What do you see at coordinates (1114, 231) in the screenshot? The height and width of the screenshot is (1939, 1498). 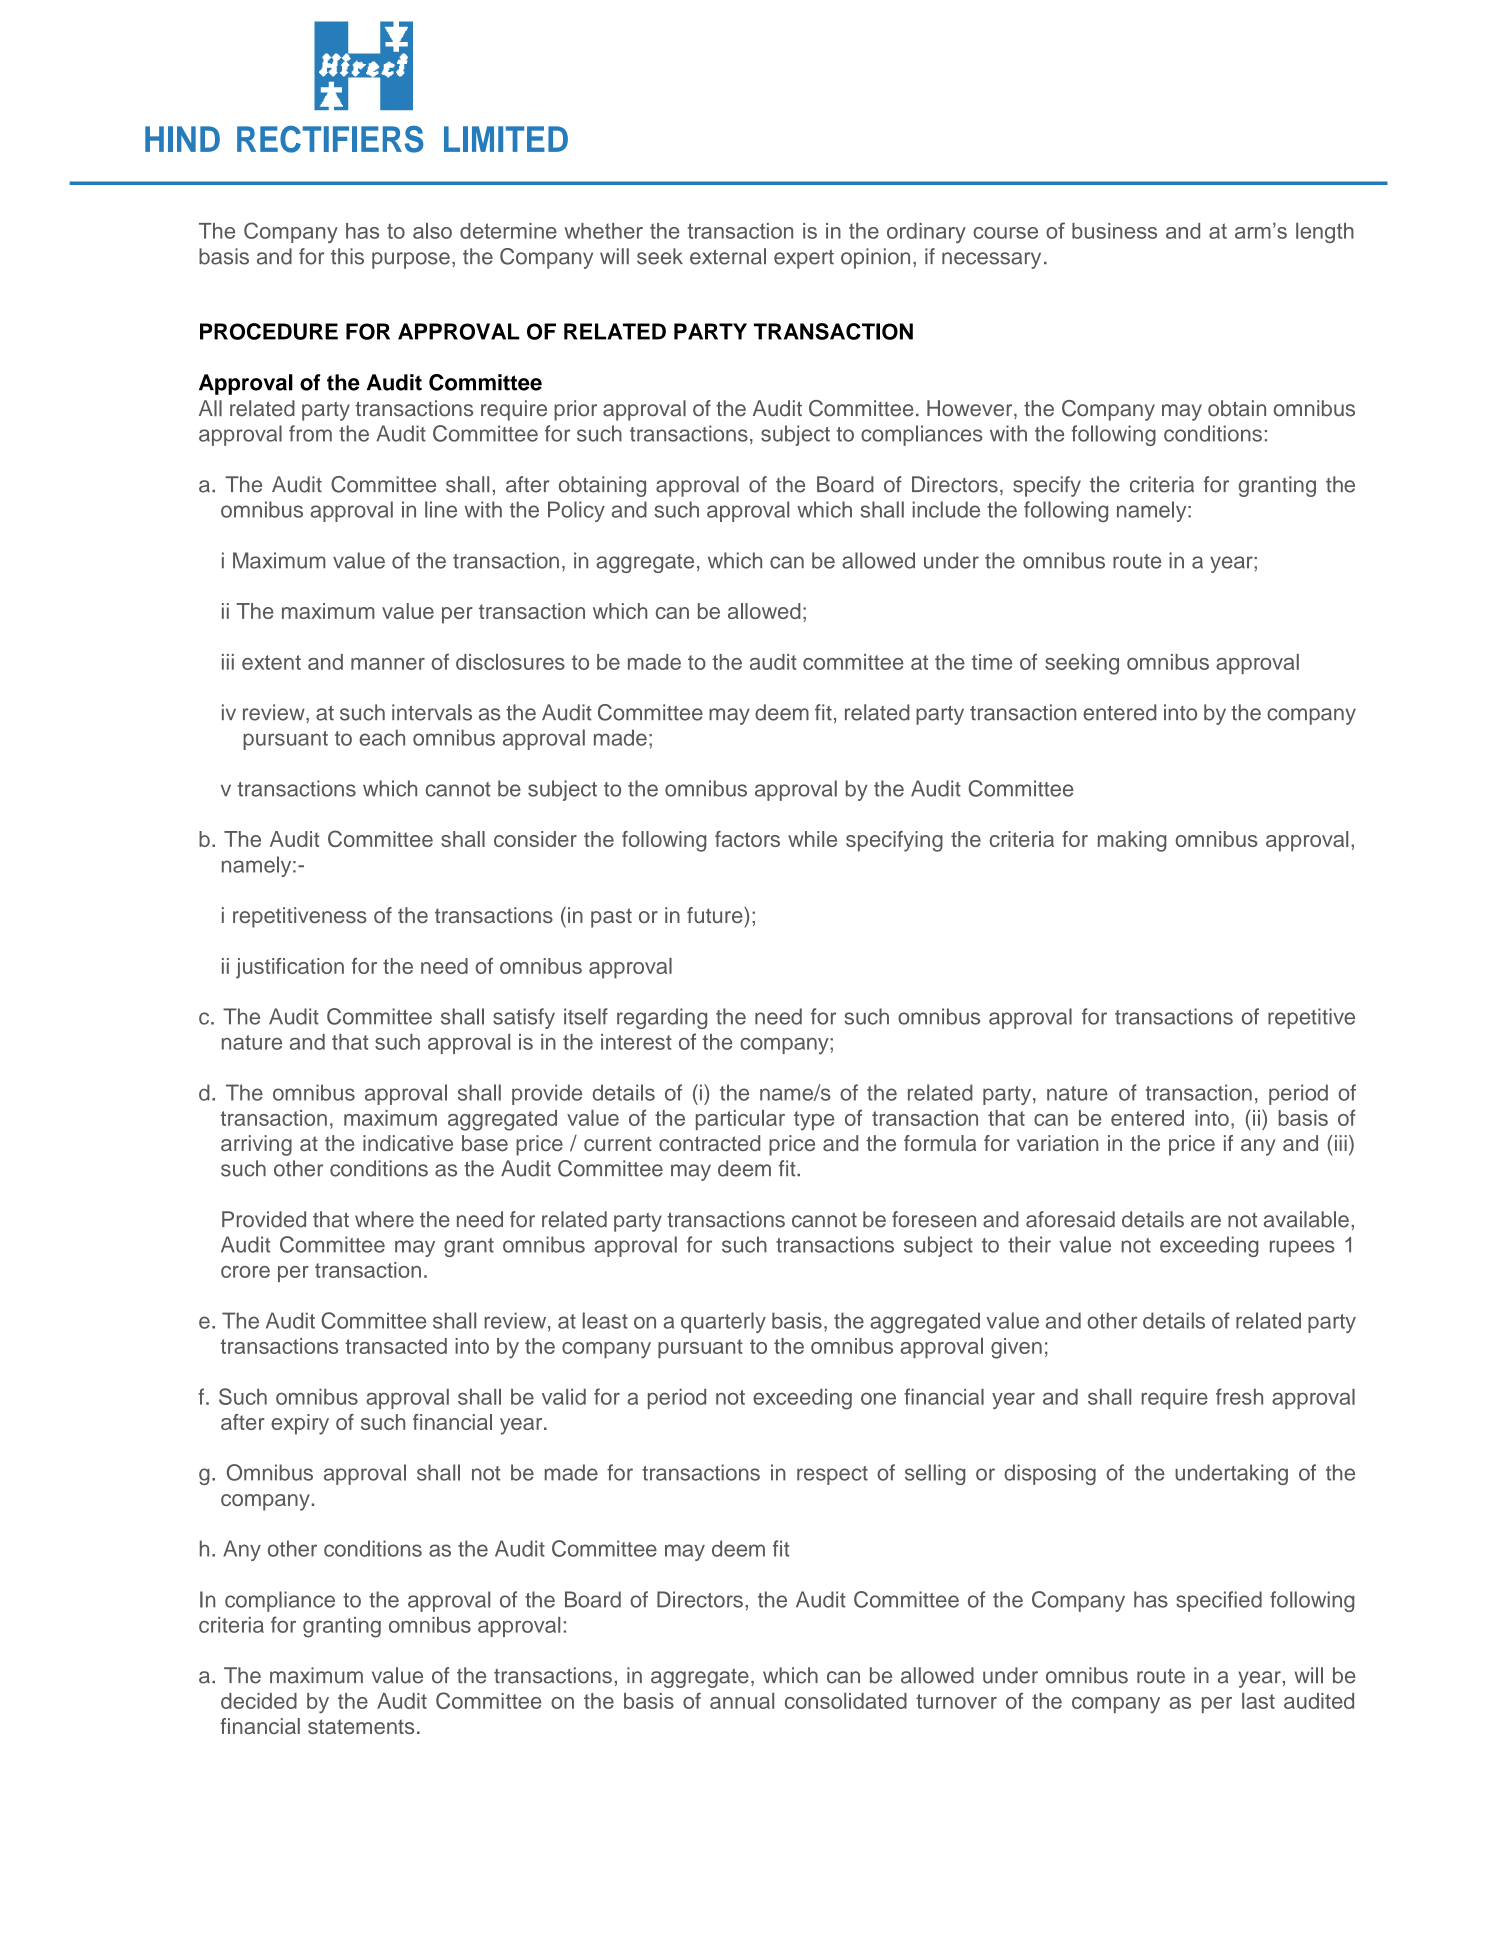 I see `business` at bounding box center [1114, 231].
